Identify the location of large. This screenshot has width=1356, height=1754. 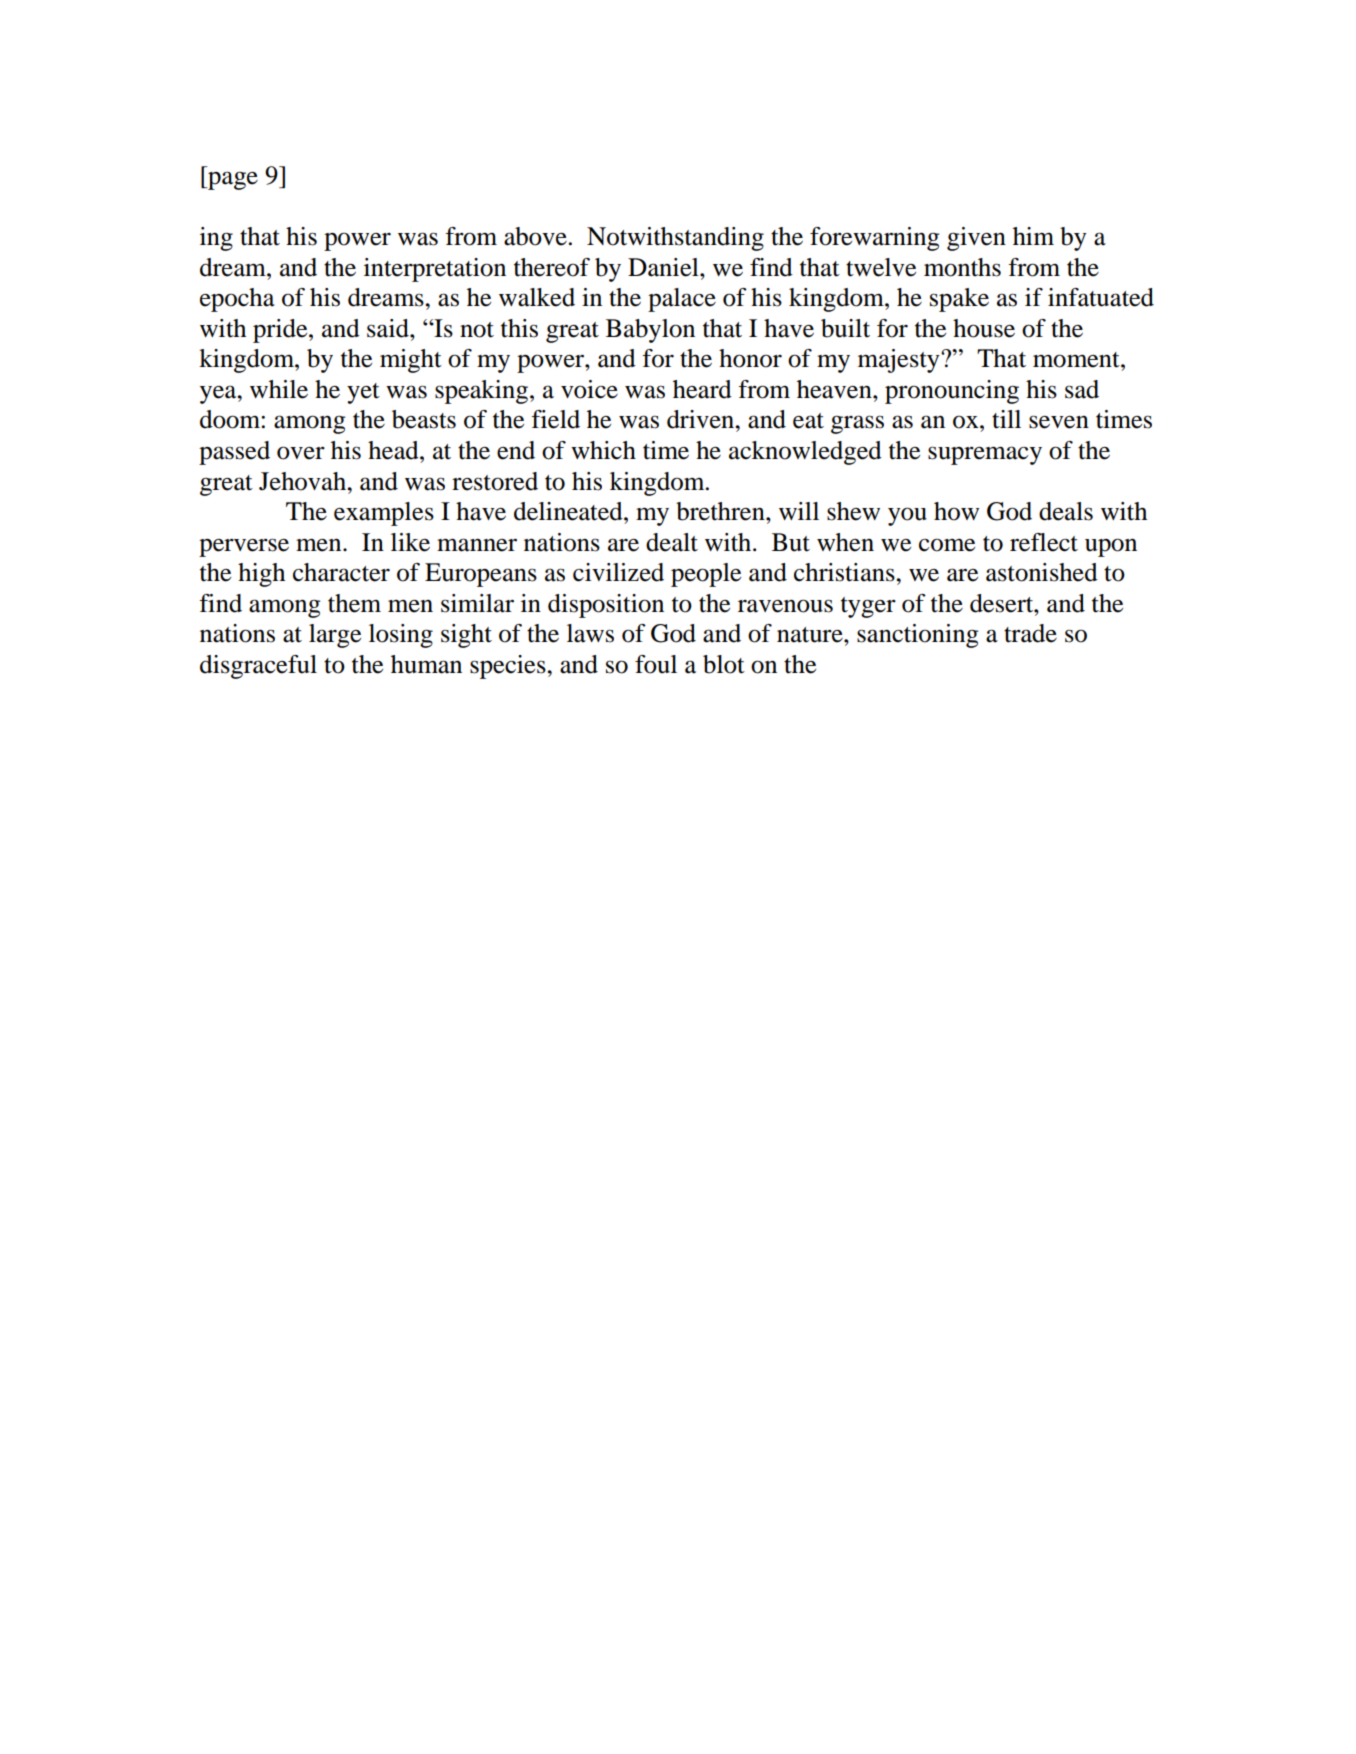
(335, 636).
